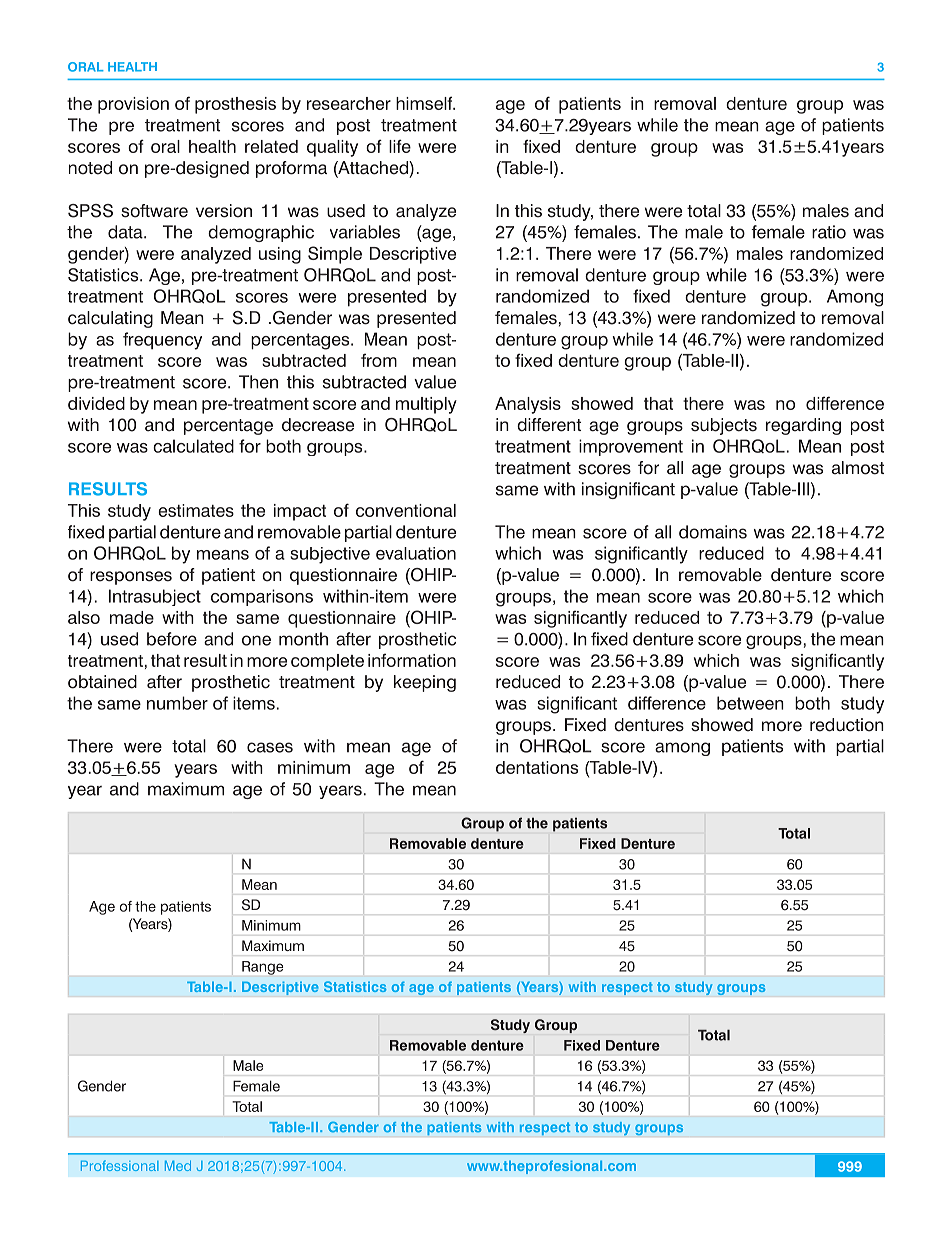 The width and height of the screenshot is (952, 1238). Describe the element at coordinates (133, 105) in the screenshot. I see `provision` at that location.
